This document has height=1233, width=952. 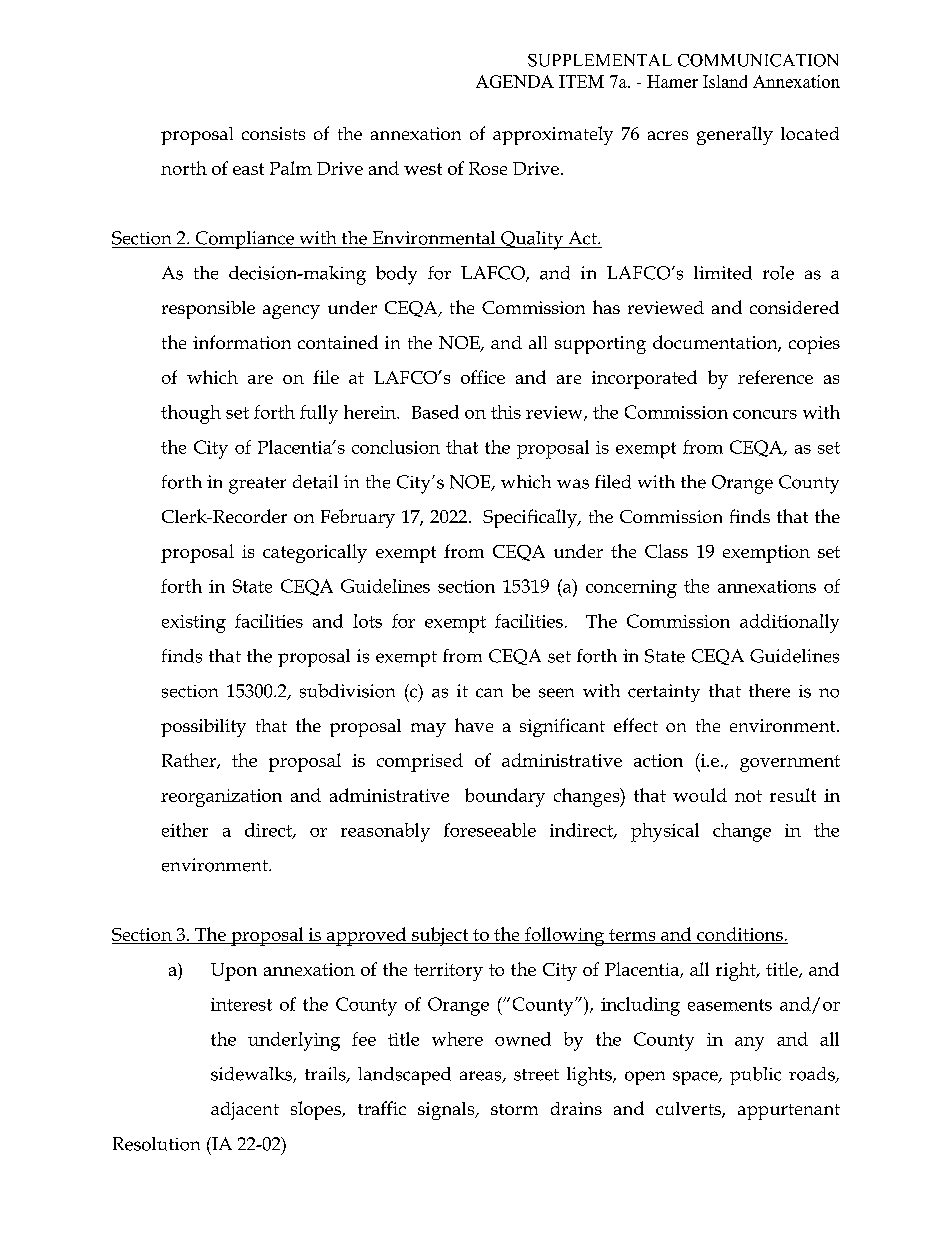 What do you see at coordinates (789, 623) in the document?
I see `additionally` at bounding box center [789, 623].
